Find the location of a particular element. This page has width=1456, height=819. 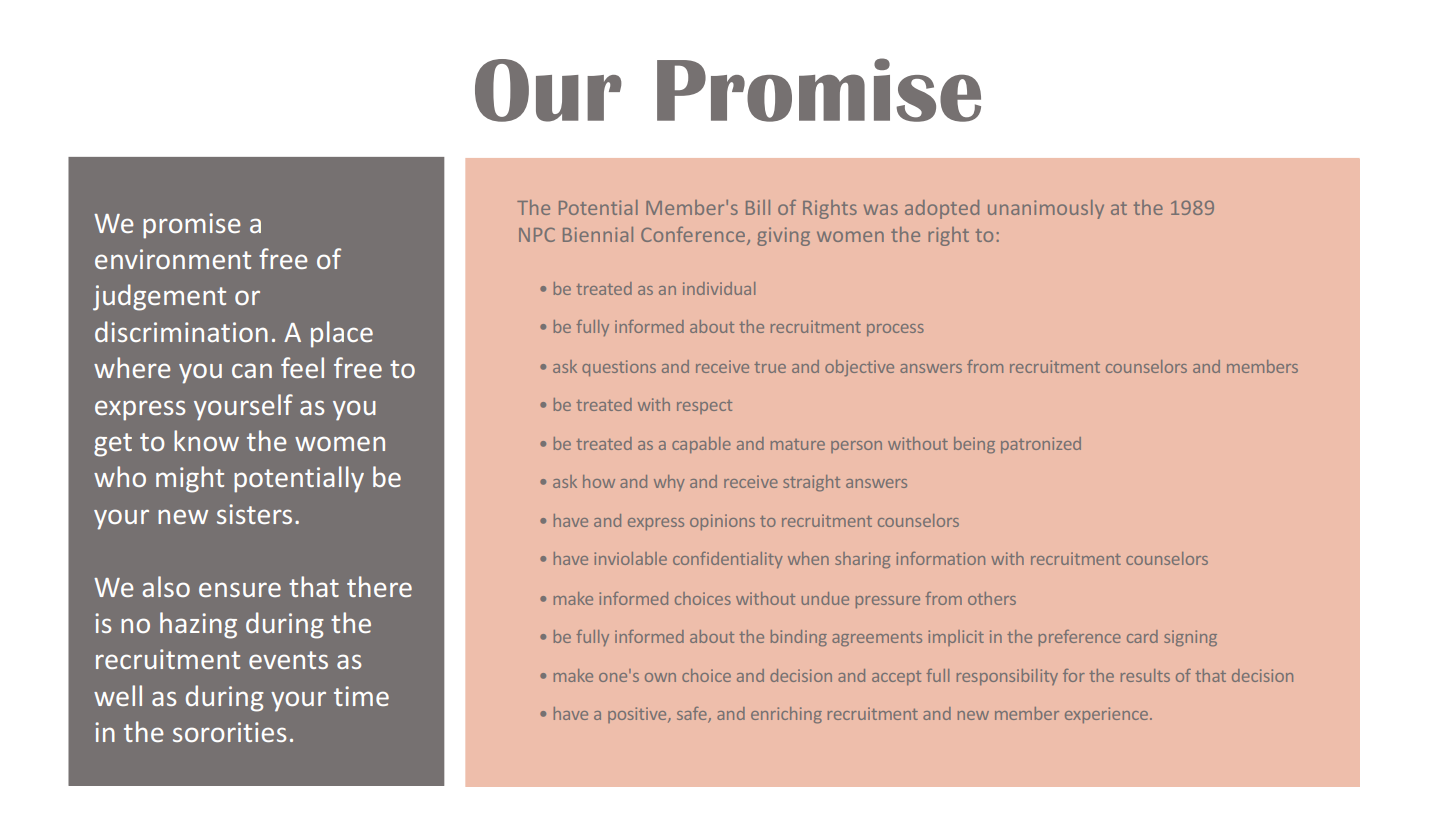

environment is located at coordinates (173, 259).
